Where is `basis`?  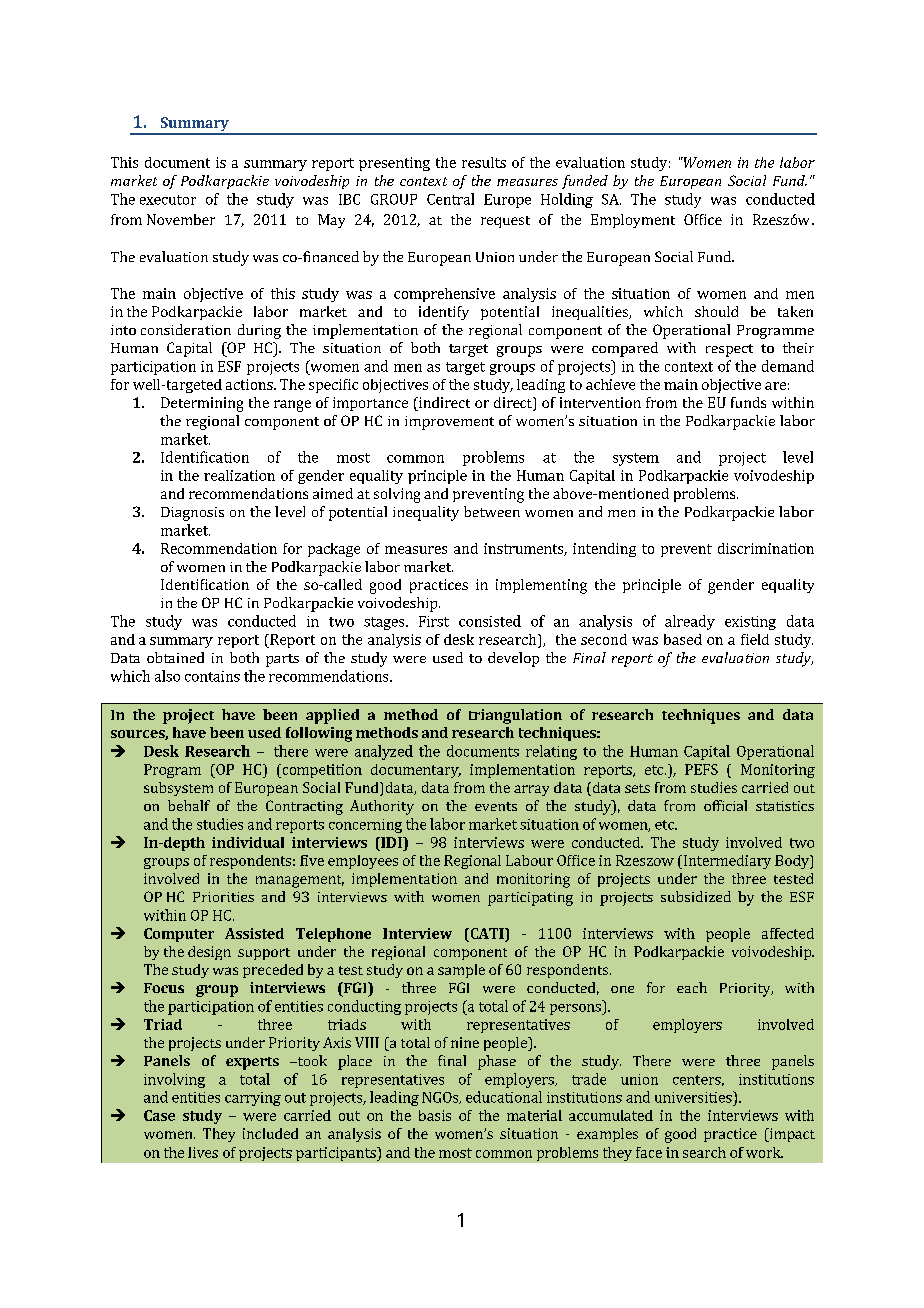
basis is located at coordinates (435, 1115).
